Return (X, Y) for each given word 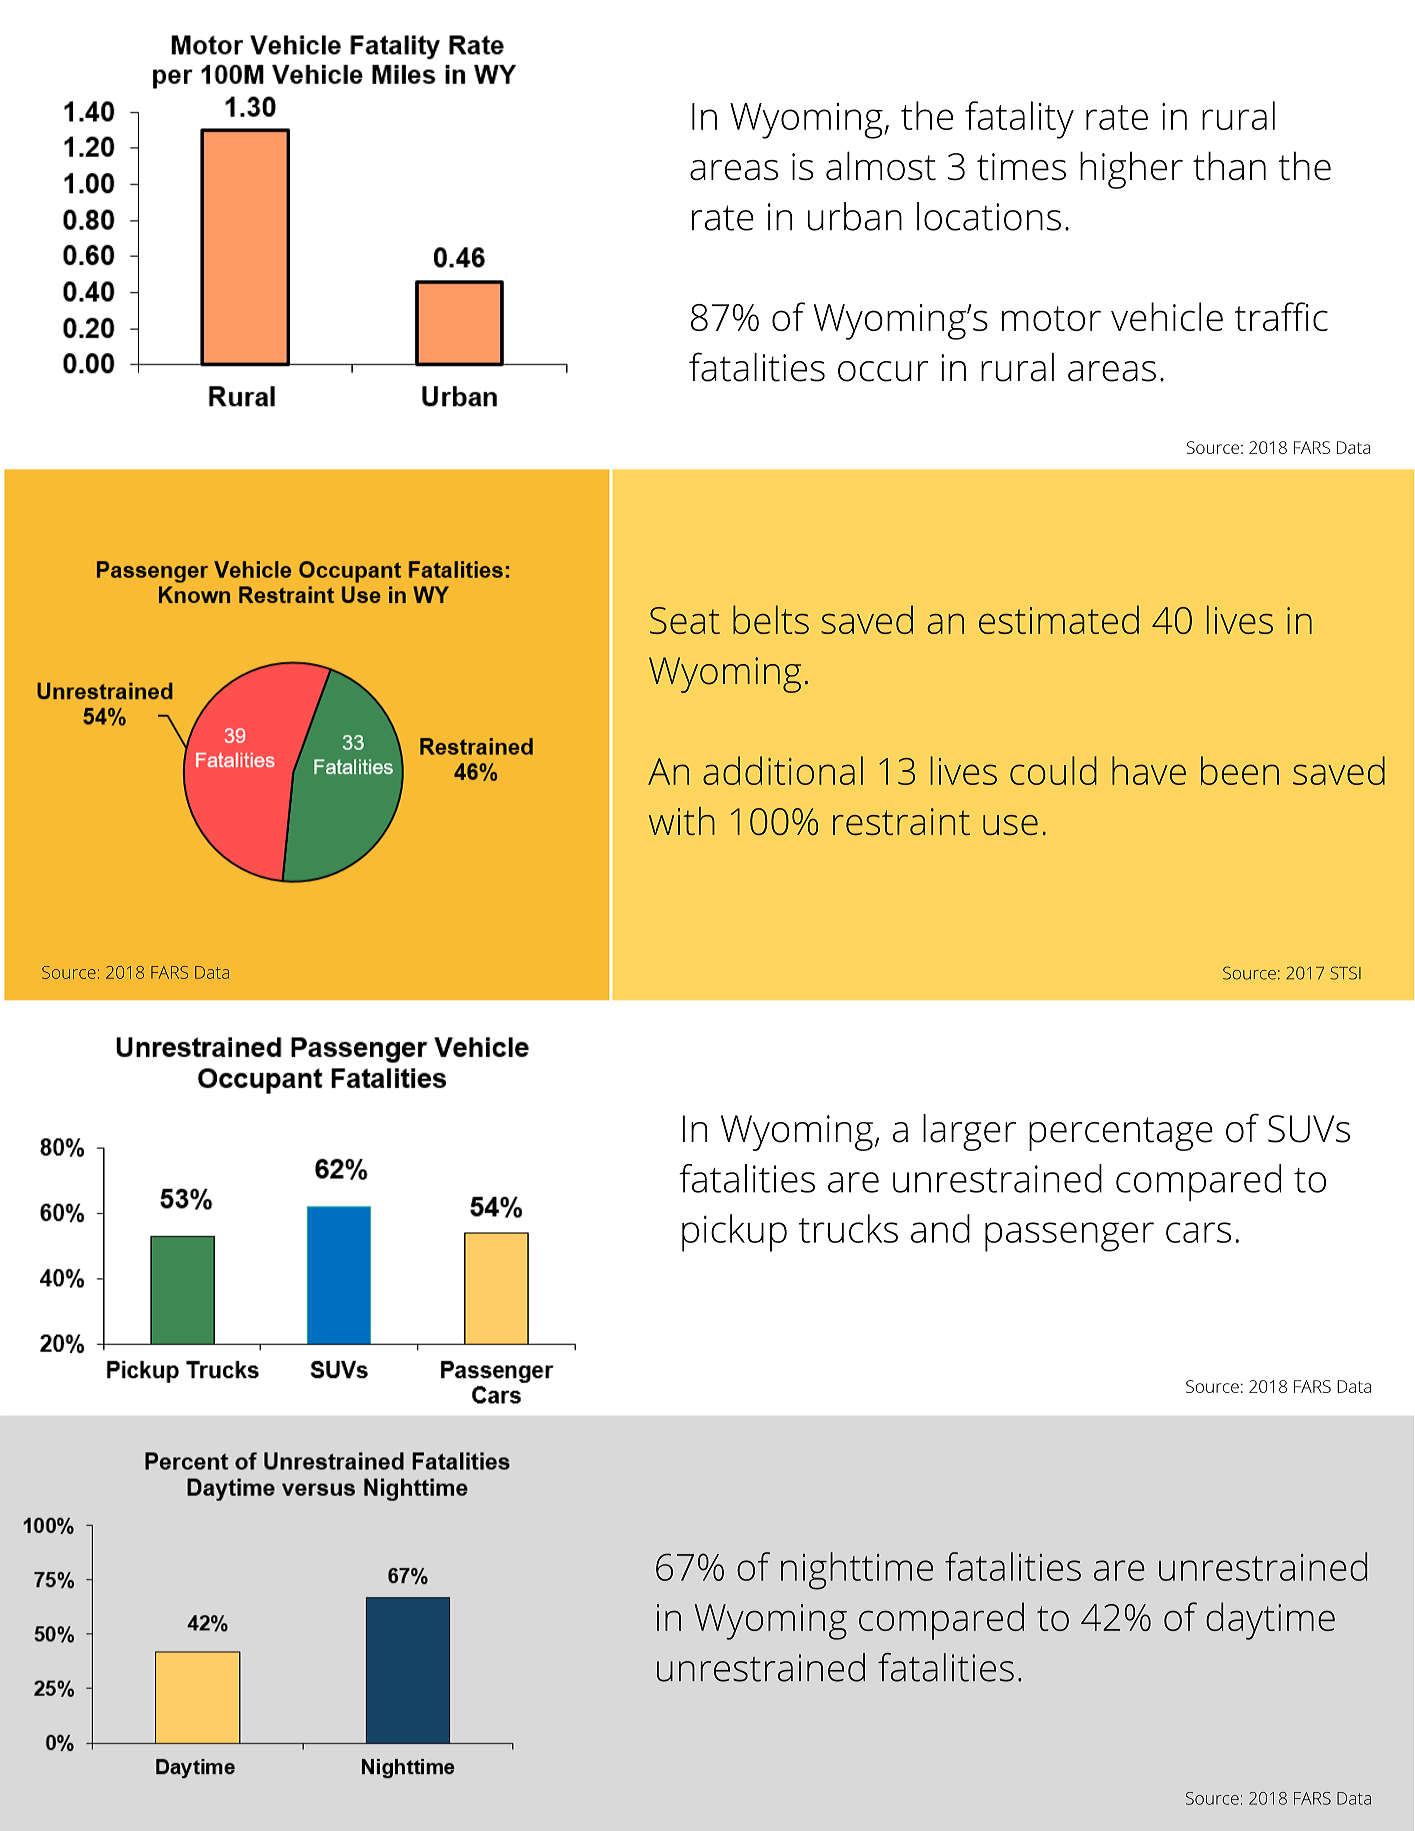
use (1010, 825)
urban (855, 216)
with (682, 821)
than (1229, 166)
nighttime (857, 1571)
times (1021, 167)
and (940, 1228)
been (1240, 770)
